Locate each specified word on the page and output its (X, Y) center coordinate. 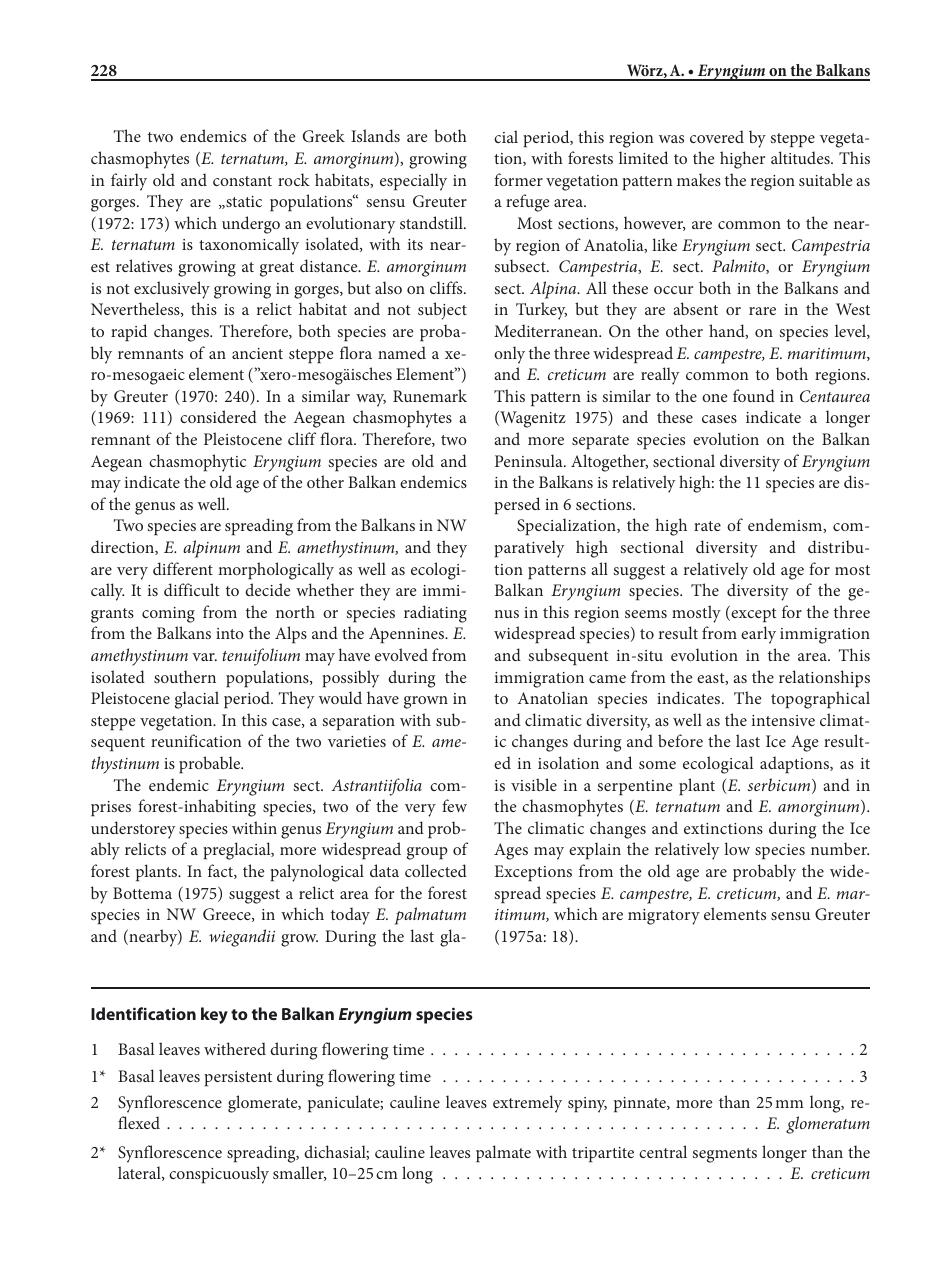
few (454, 805)
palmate (503, 1154)
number (840, 848)
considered (218, 416)
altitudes (801, 157)
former (518, 179)
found (754, 395)
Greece (228, 915)
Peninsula (530, 460)
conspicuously (219, 1175)
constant (242, 181)
